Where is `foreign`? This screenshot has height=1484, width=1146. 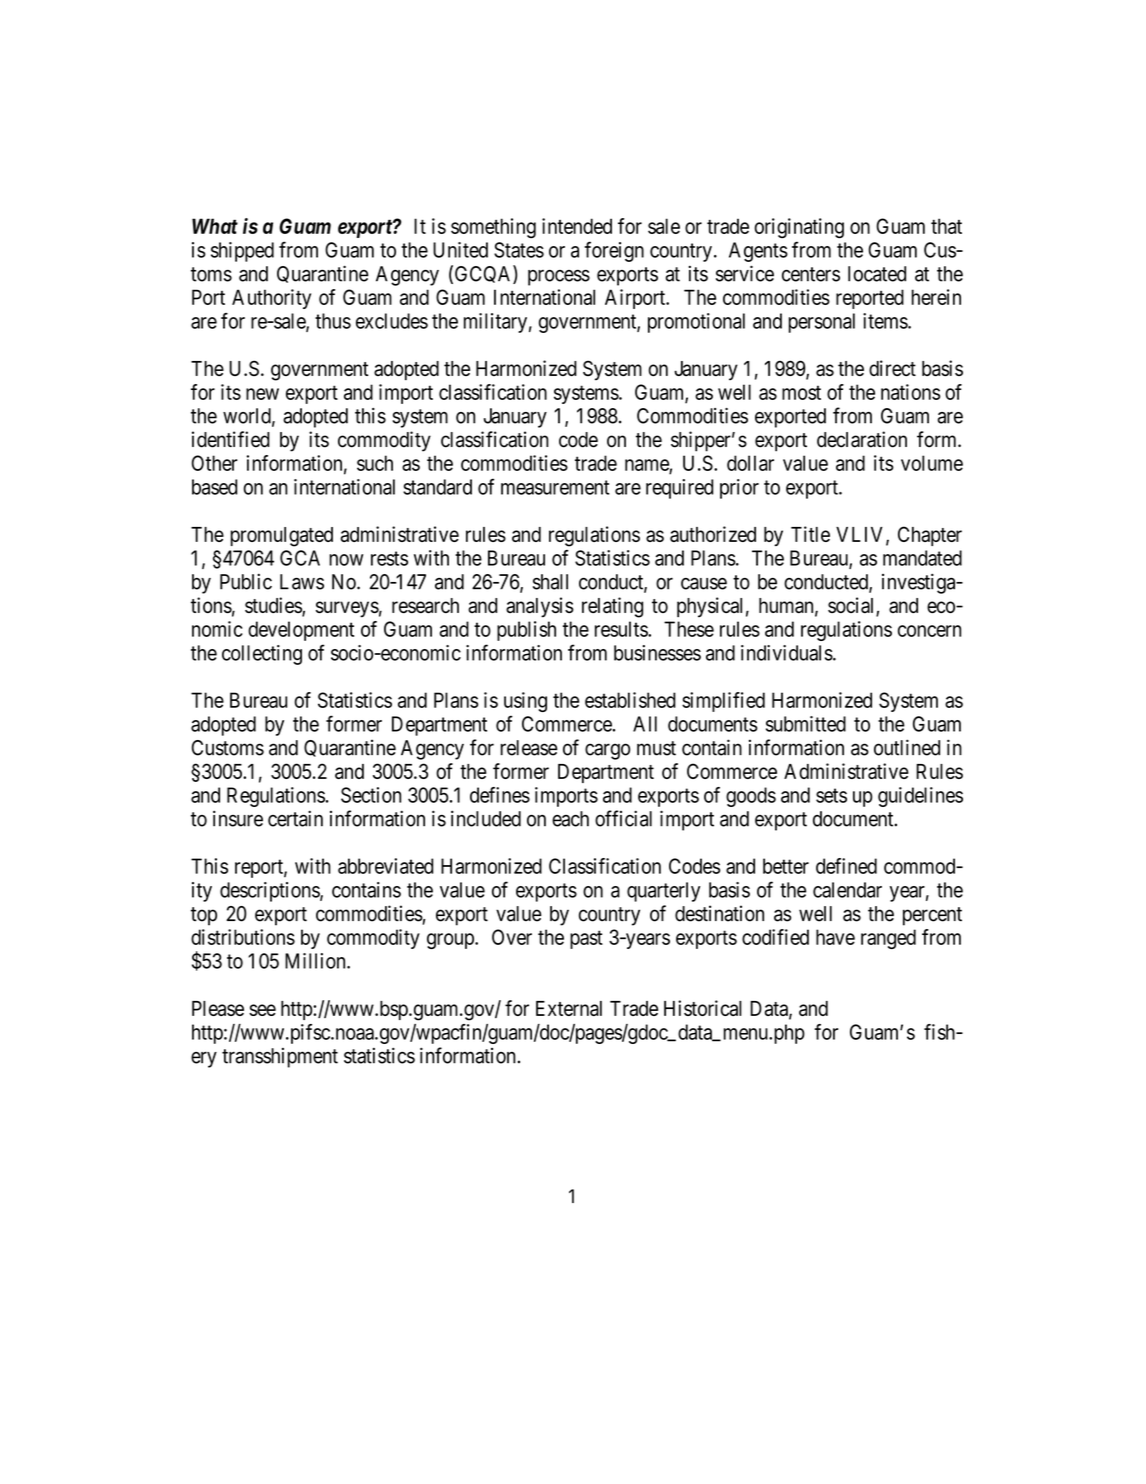 foreign is located at coordinates (614, 251).
